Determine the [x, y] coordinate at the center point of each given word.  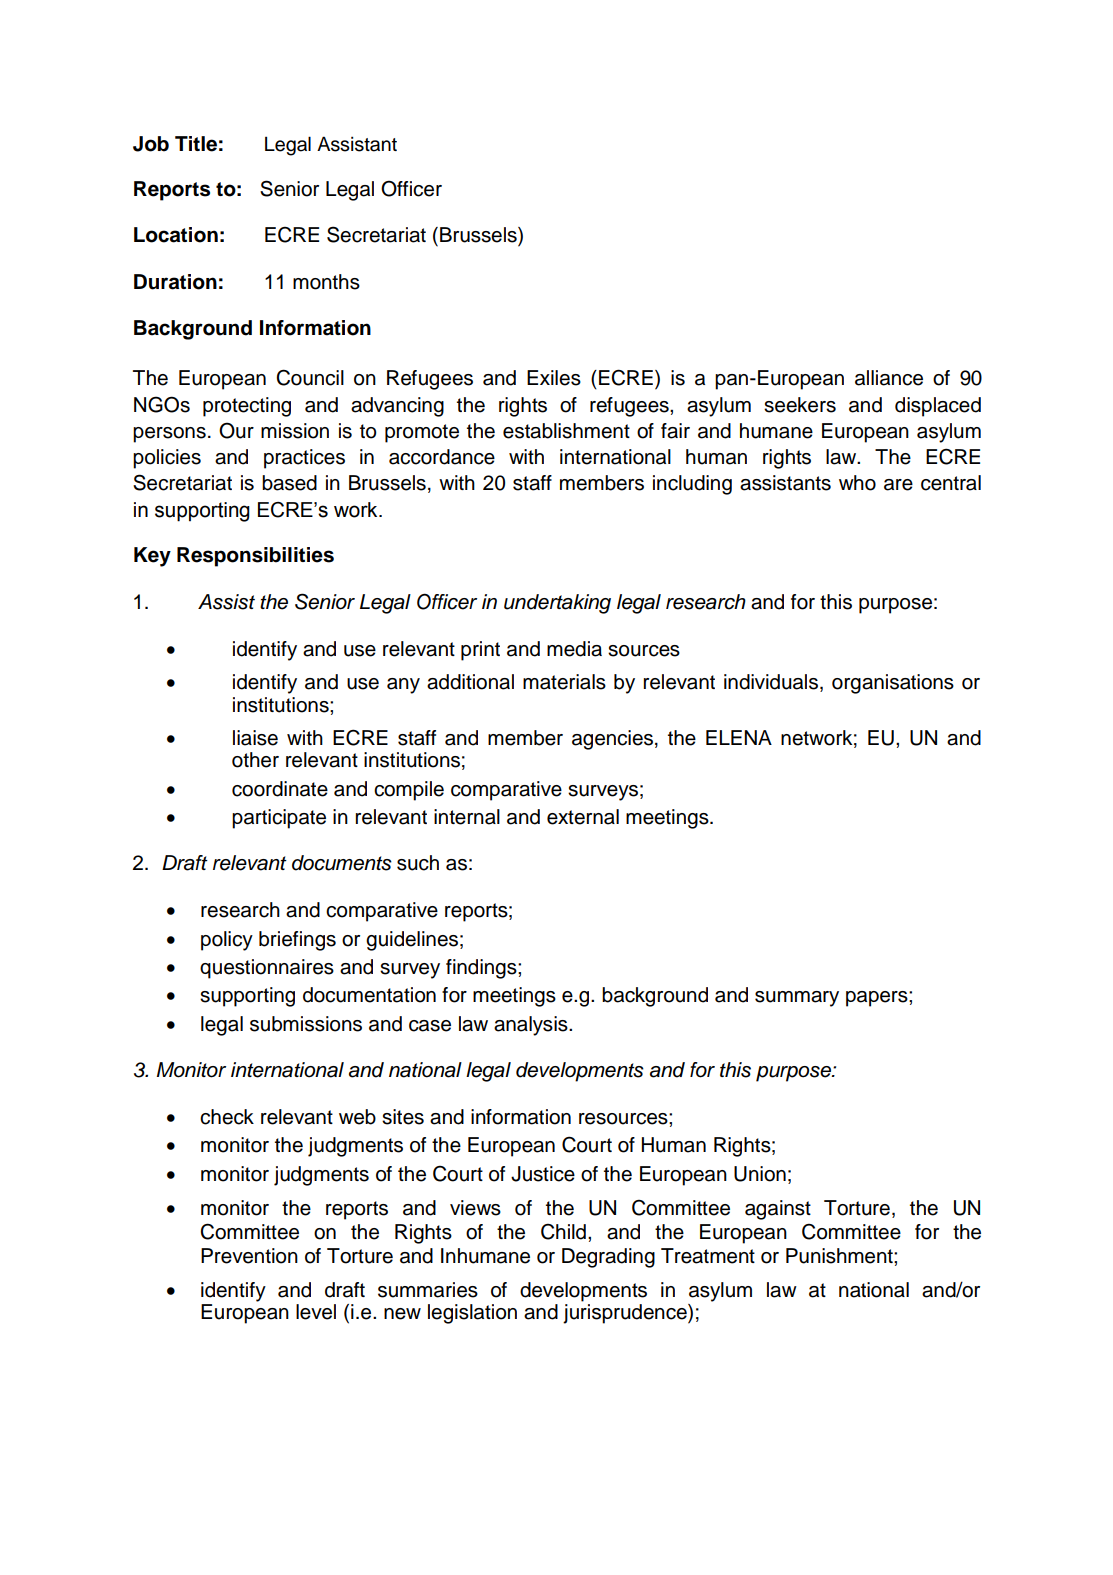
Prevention [249, 1256]
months [326, 282]
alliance [889, 378]
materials [564, 682]
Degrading [608, 1258]
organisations [893, 684]
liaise [255, 738]
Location [176, 235]
